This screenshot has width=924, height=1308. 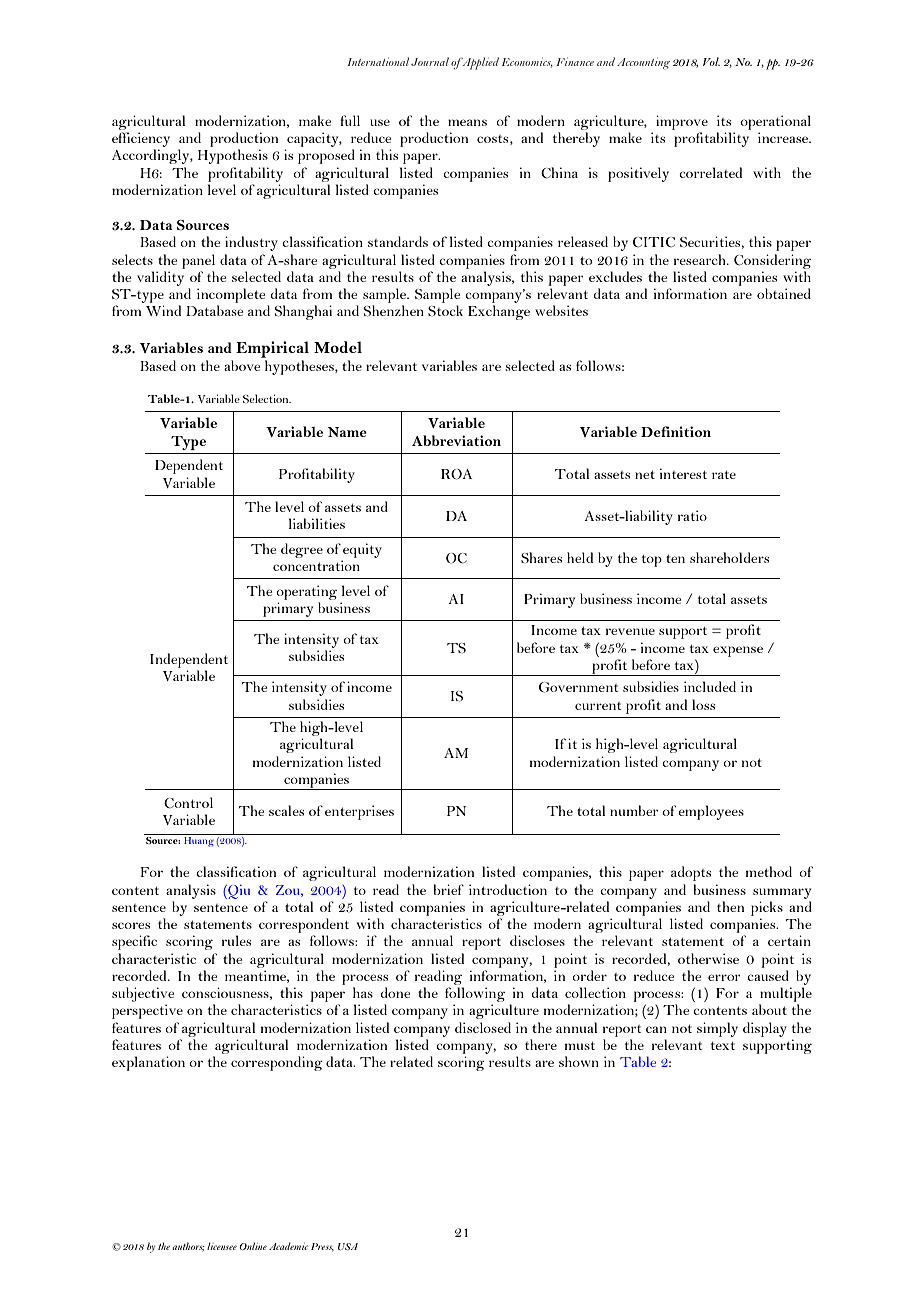 What do you see at coordinates (467, 122) in the screenshot?
I see `means` at bounding box center [467, 122].
